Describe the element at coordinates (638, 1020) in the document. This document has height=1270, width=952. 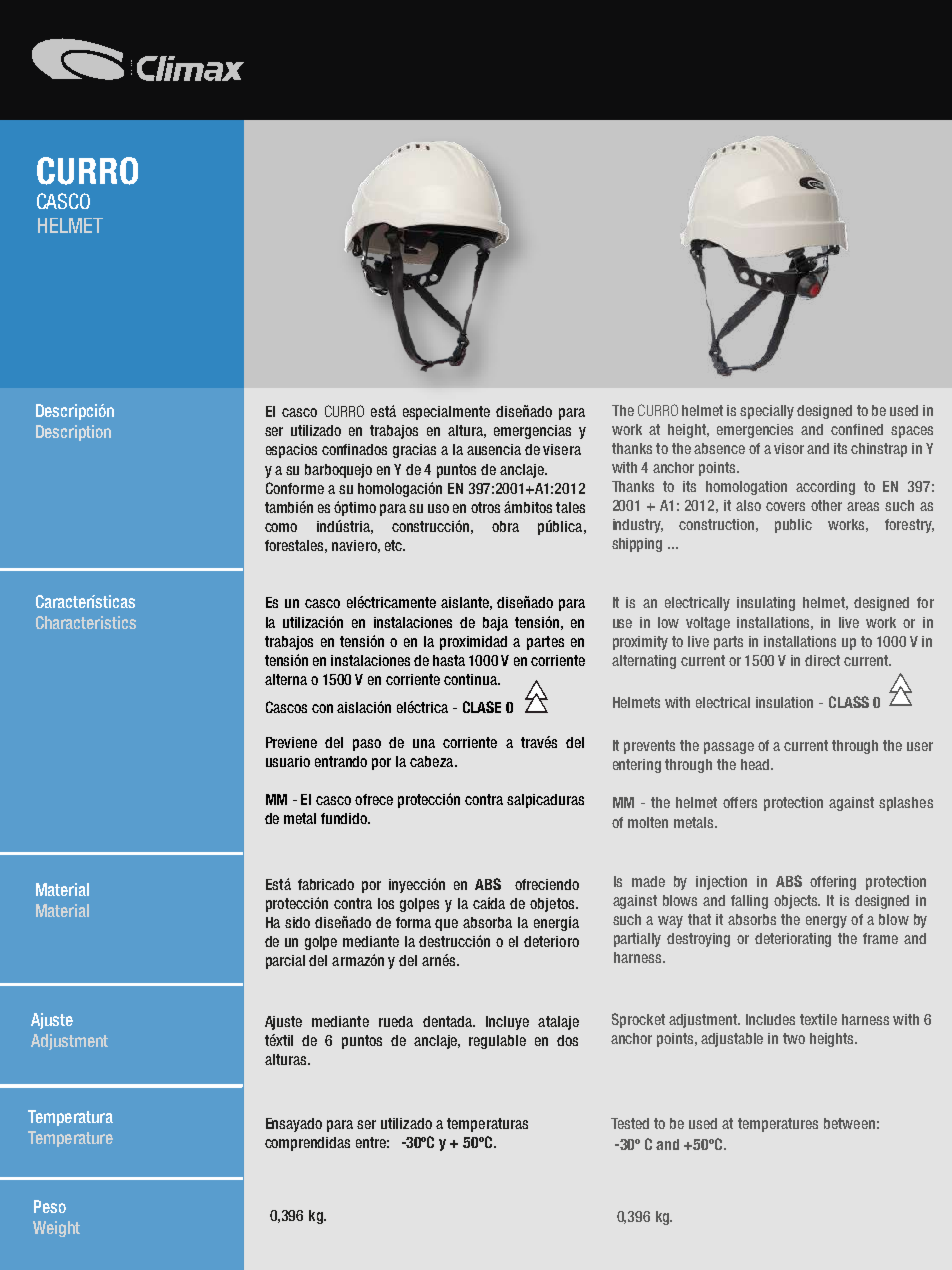
I see `Sprocket` at that location.
